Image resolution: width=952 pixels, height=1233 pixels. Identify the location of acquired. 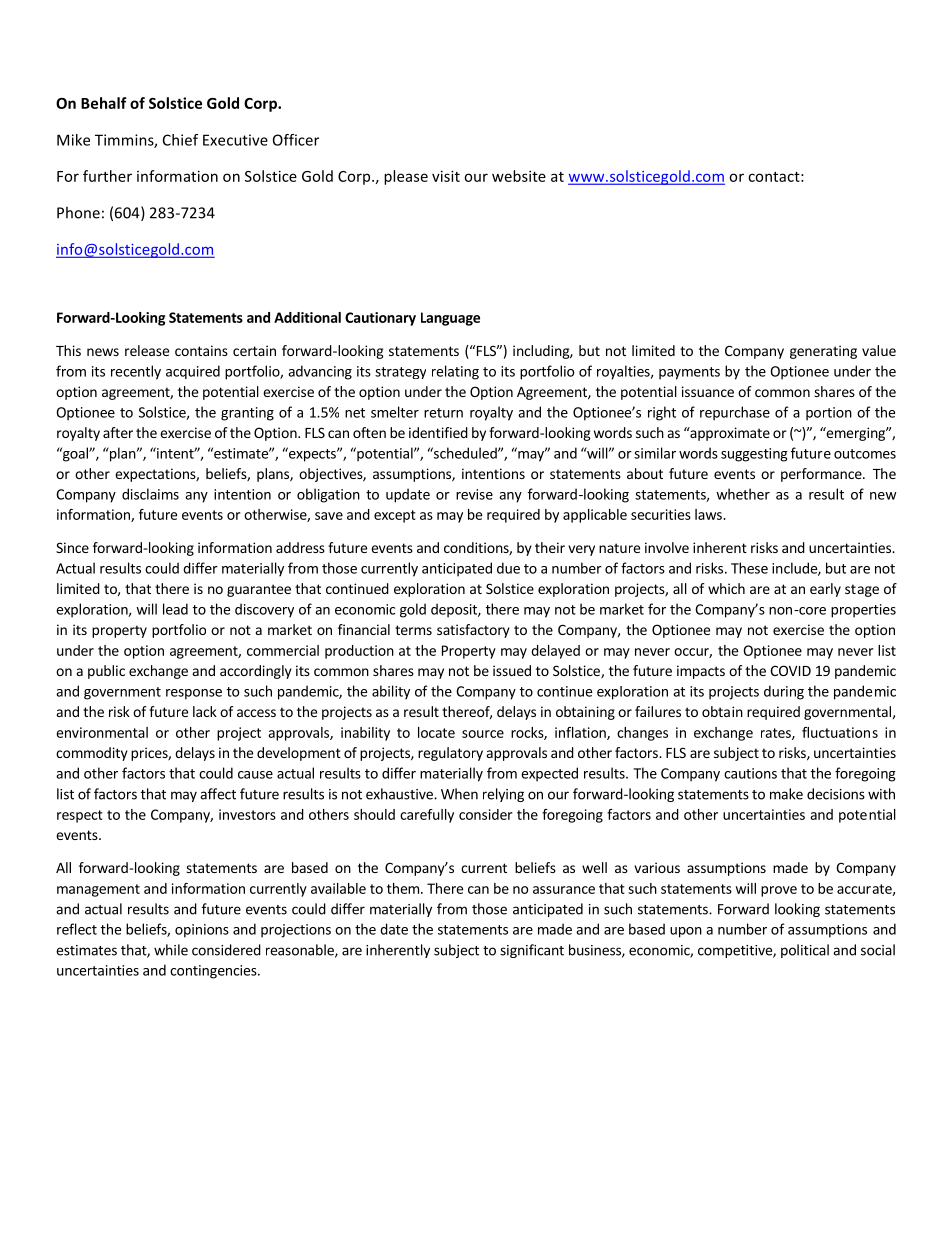
(193, 372).
